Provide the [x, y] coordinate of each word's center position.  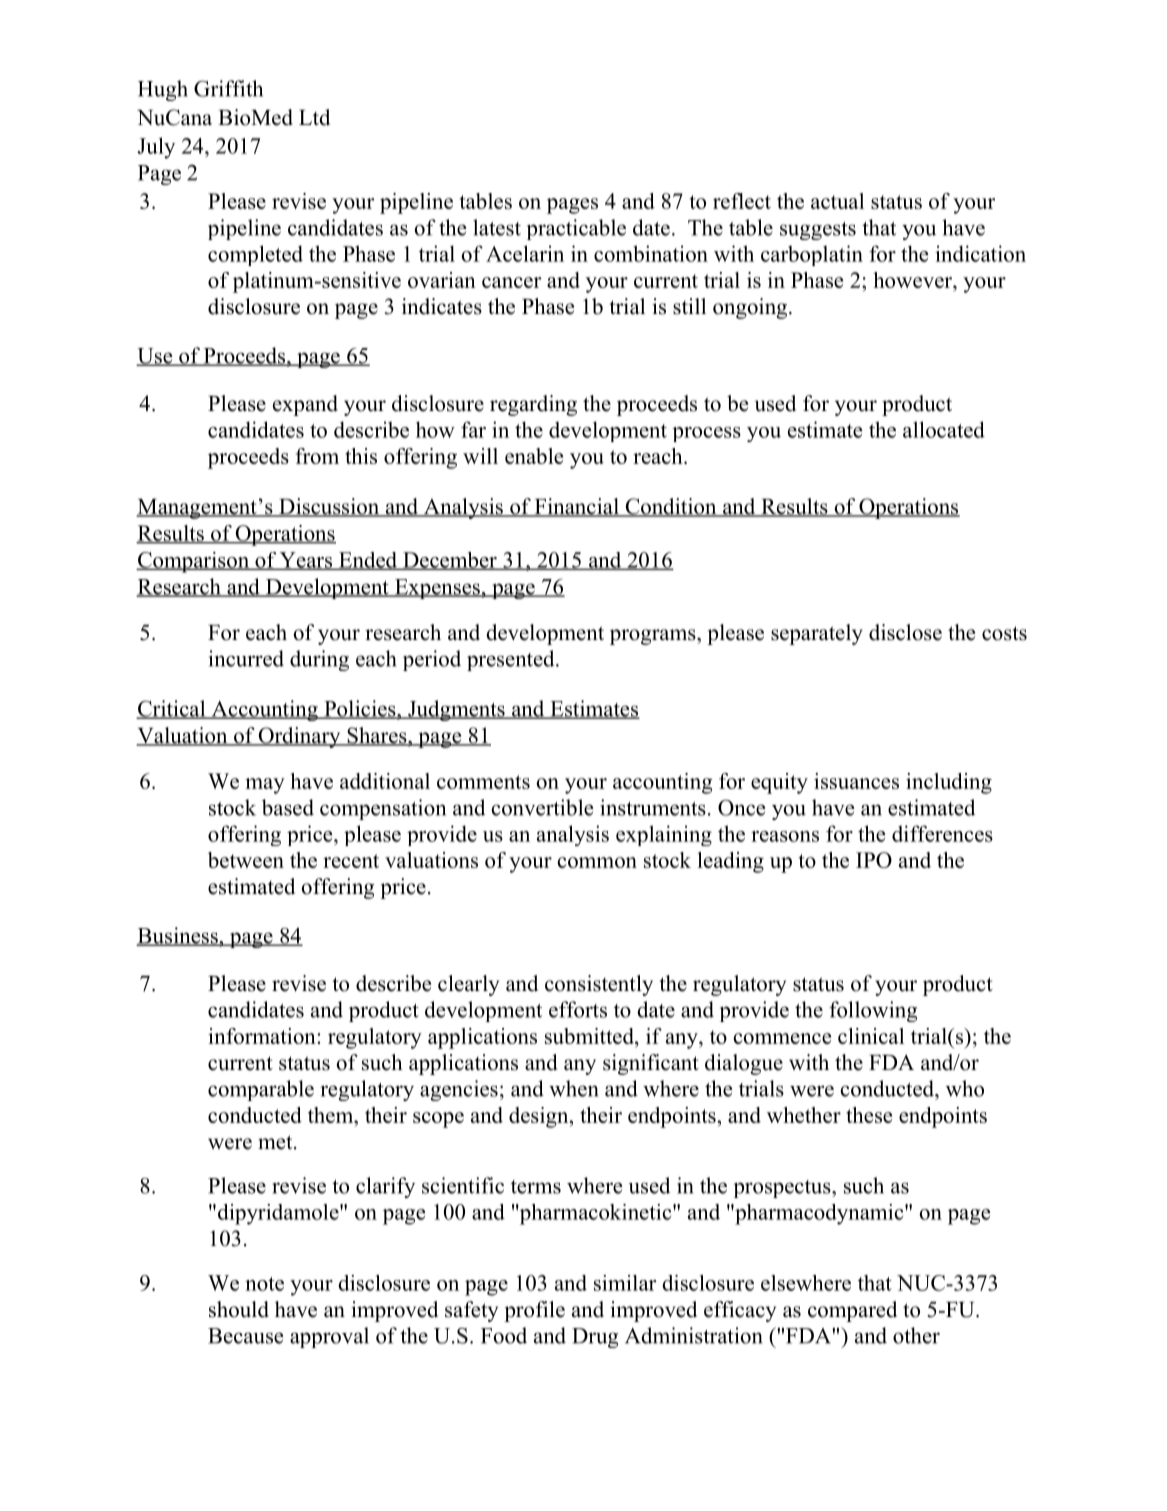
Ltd [314, 117]
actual [837, 201]
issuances [856, 781]
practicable [576, 229]
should [239, 1309]
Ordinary [299, 737]
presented [512, 660]
